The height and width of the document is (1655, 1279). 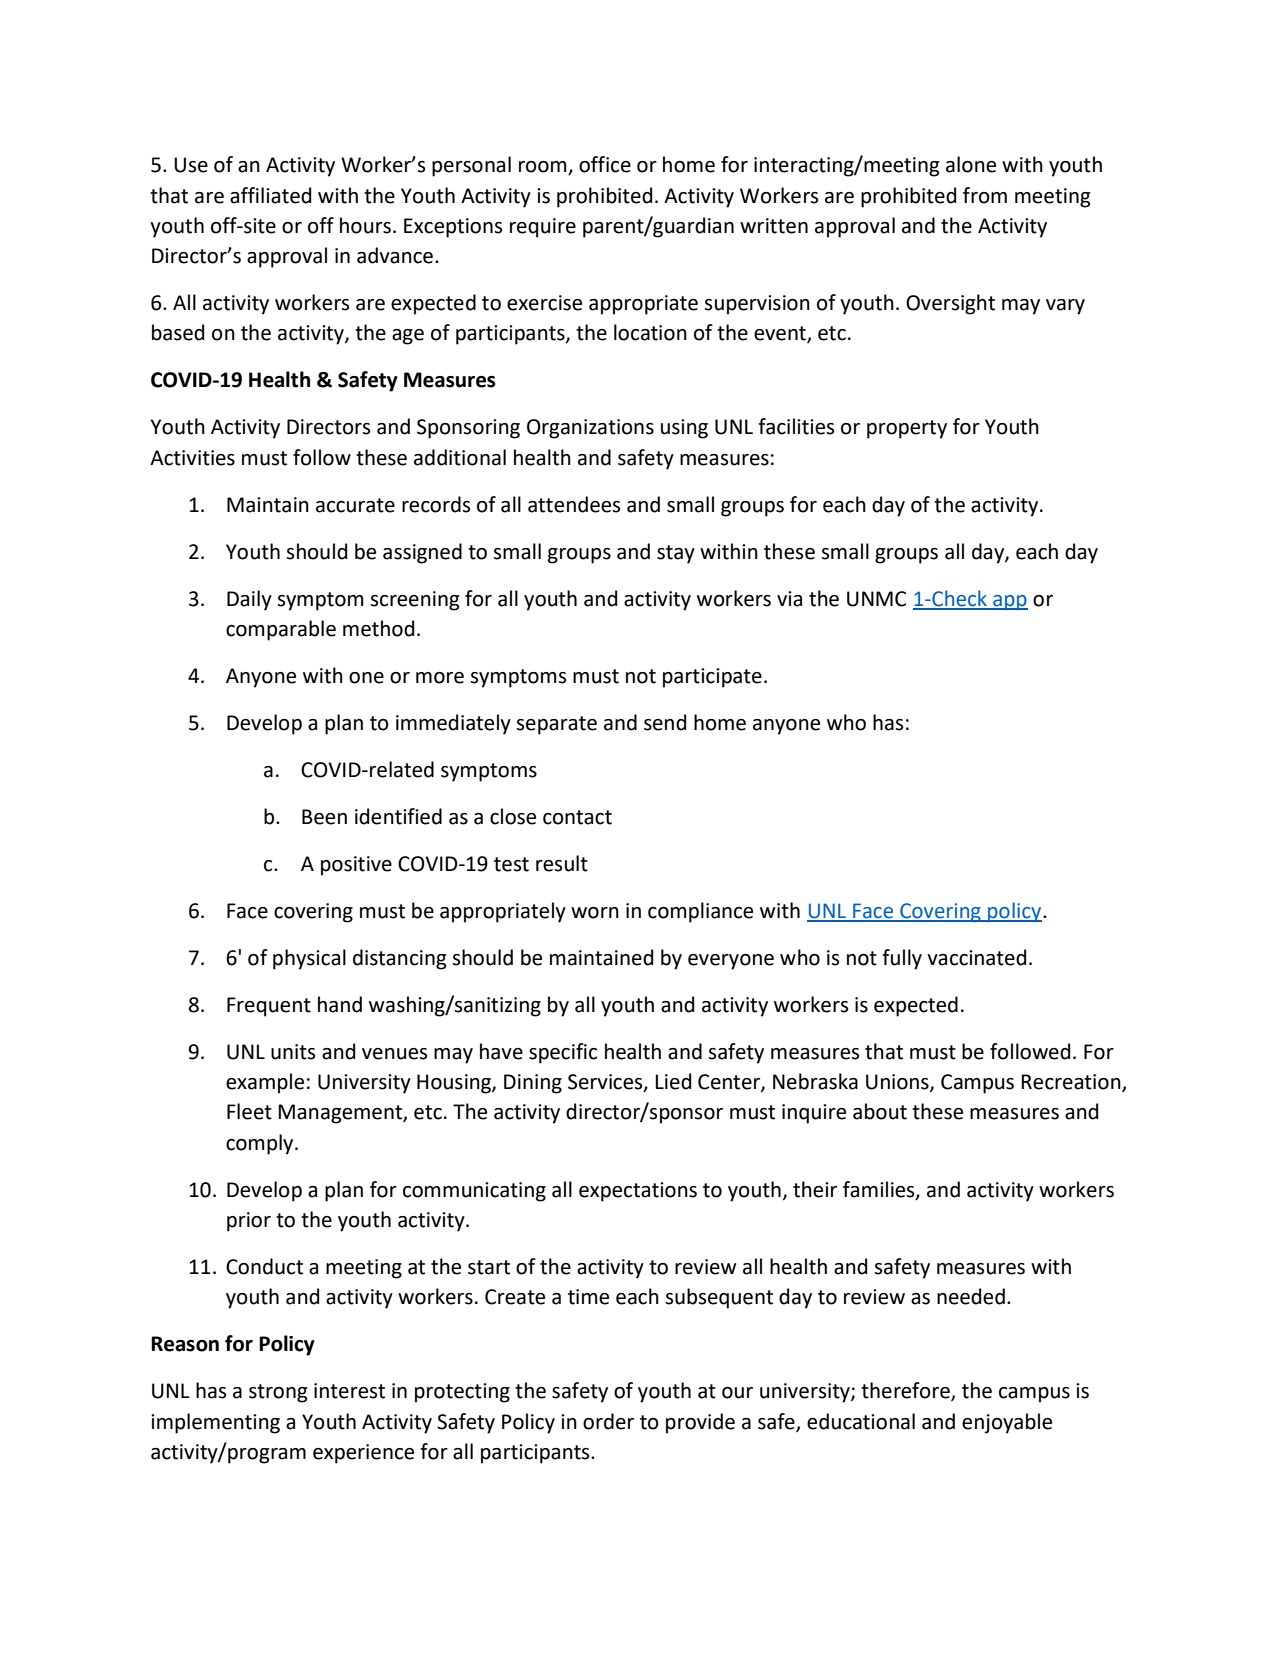 What do you see at coordinates (269, 1007) in the document?
I see `Frequent` at bounding box center [269, 1007].
